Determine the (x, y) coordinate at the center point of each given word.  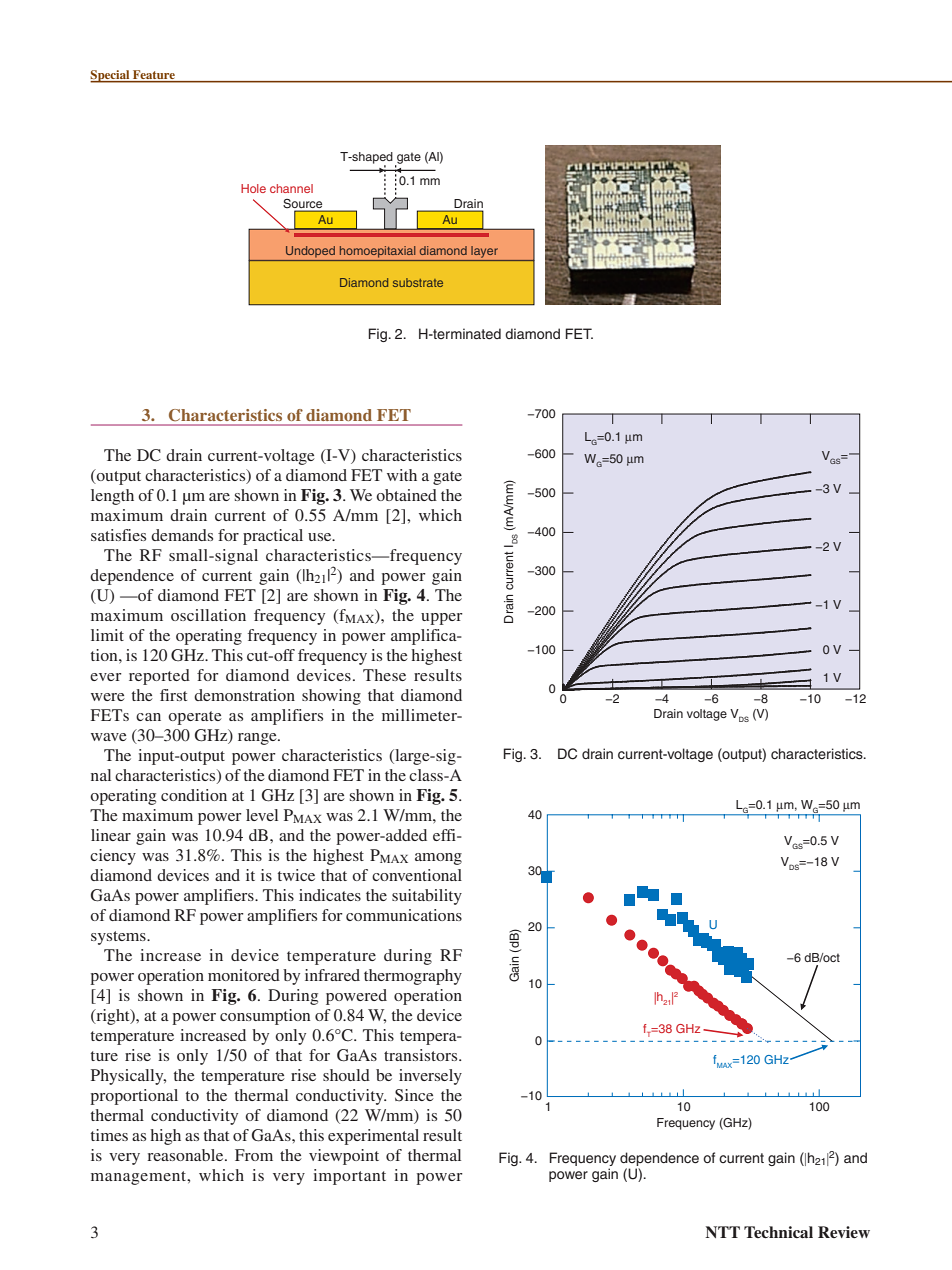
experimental (373, 1137)
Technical (778, 1232)
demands (182, 535)
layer (484, 252)
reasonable (186, 1155)
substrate (418, 282)
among (438, 859)
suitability (427, 897)
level (262, 815)
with (402, 475)
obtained (406, 495)
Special (111, 76)
